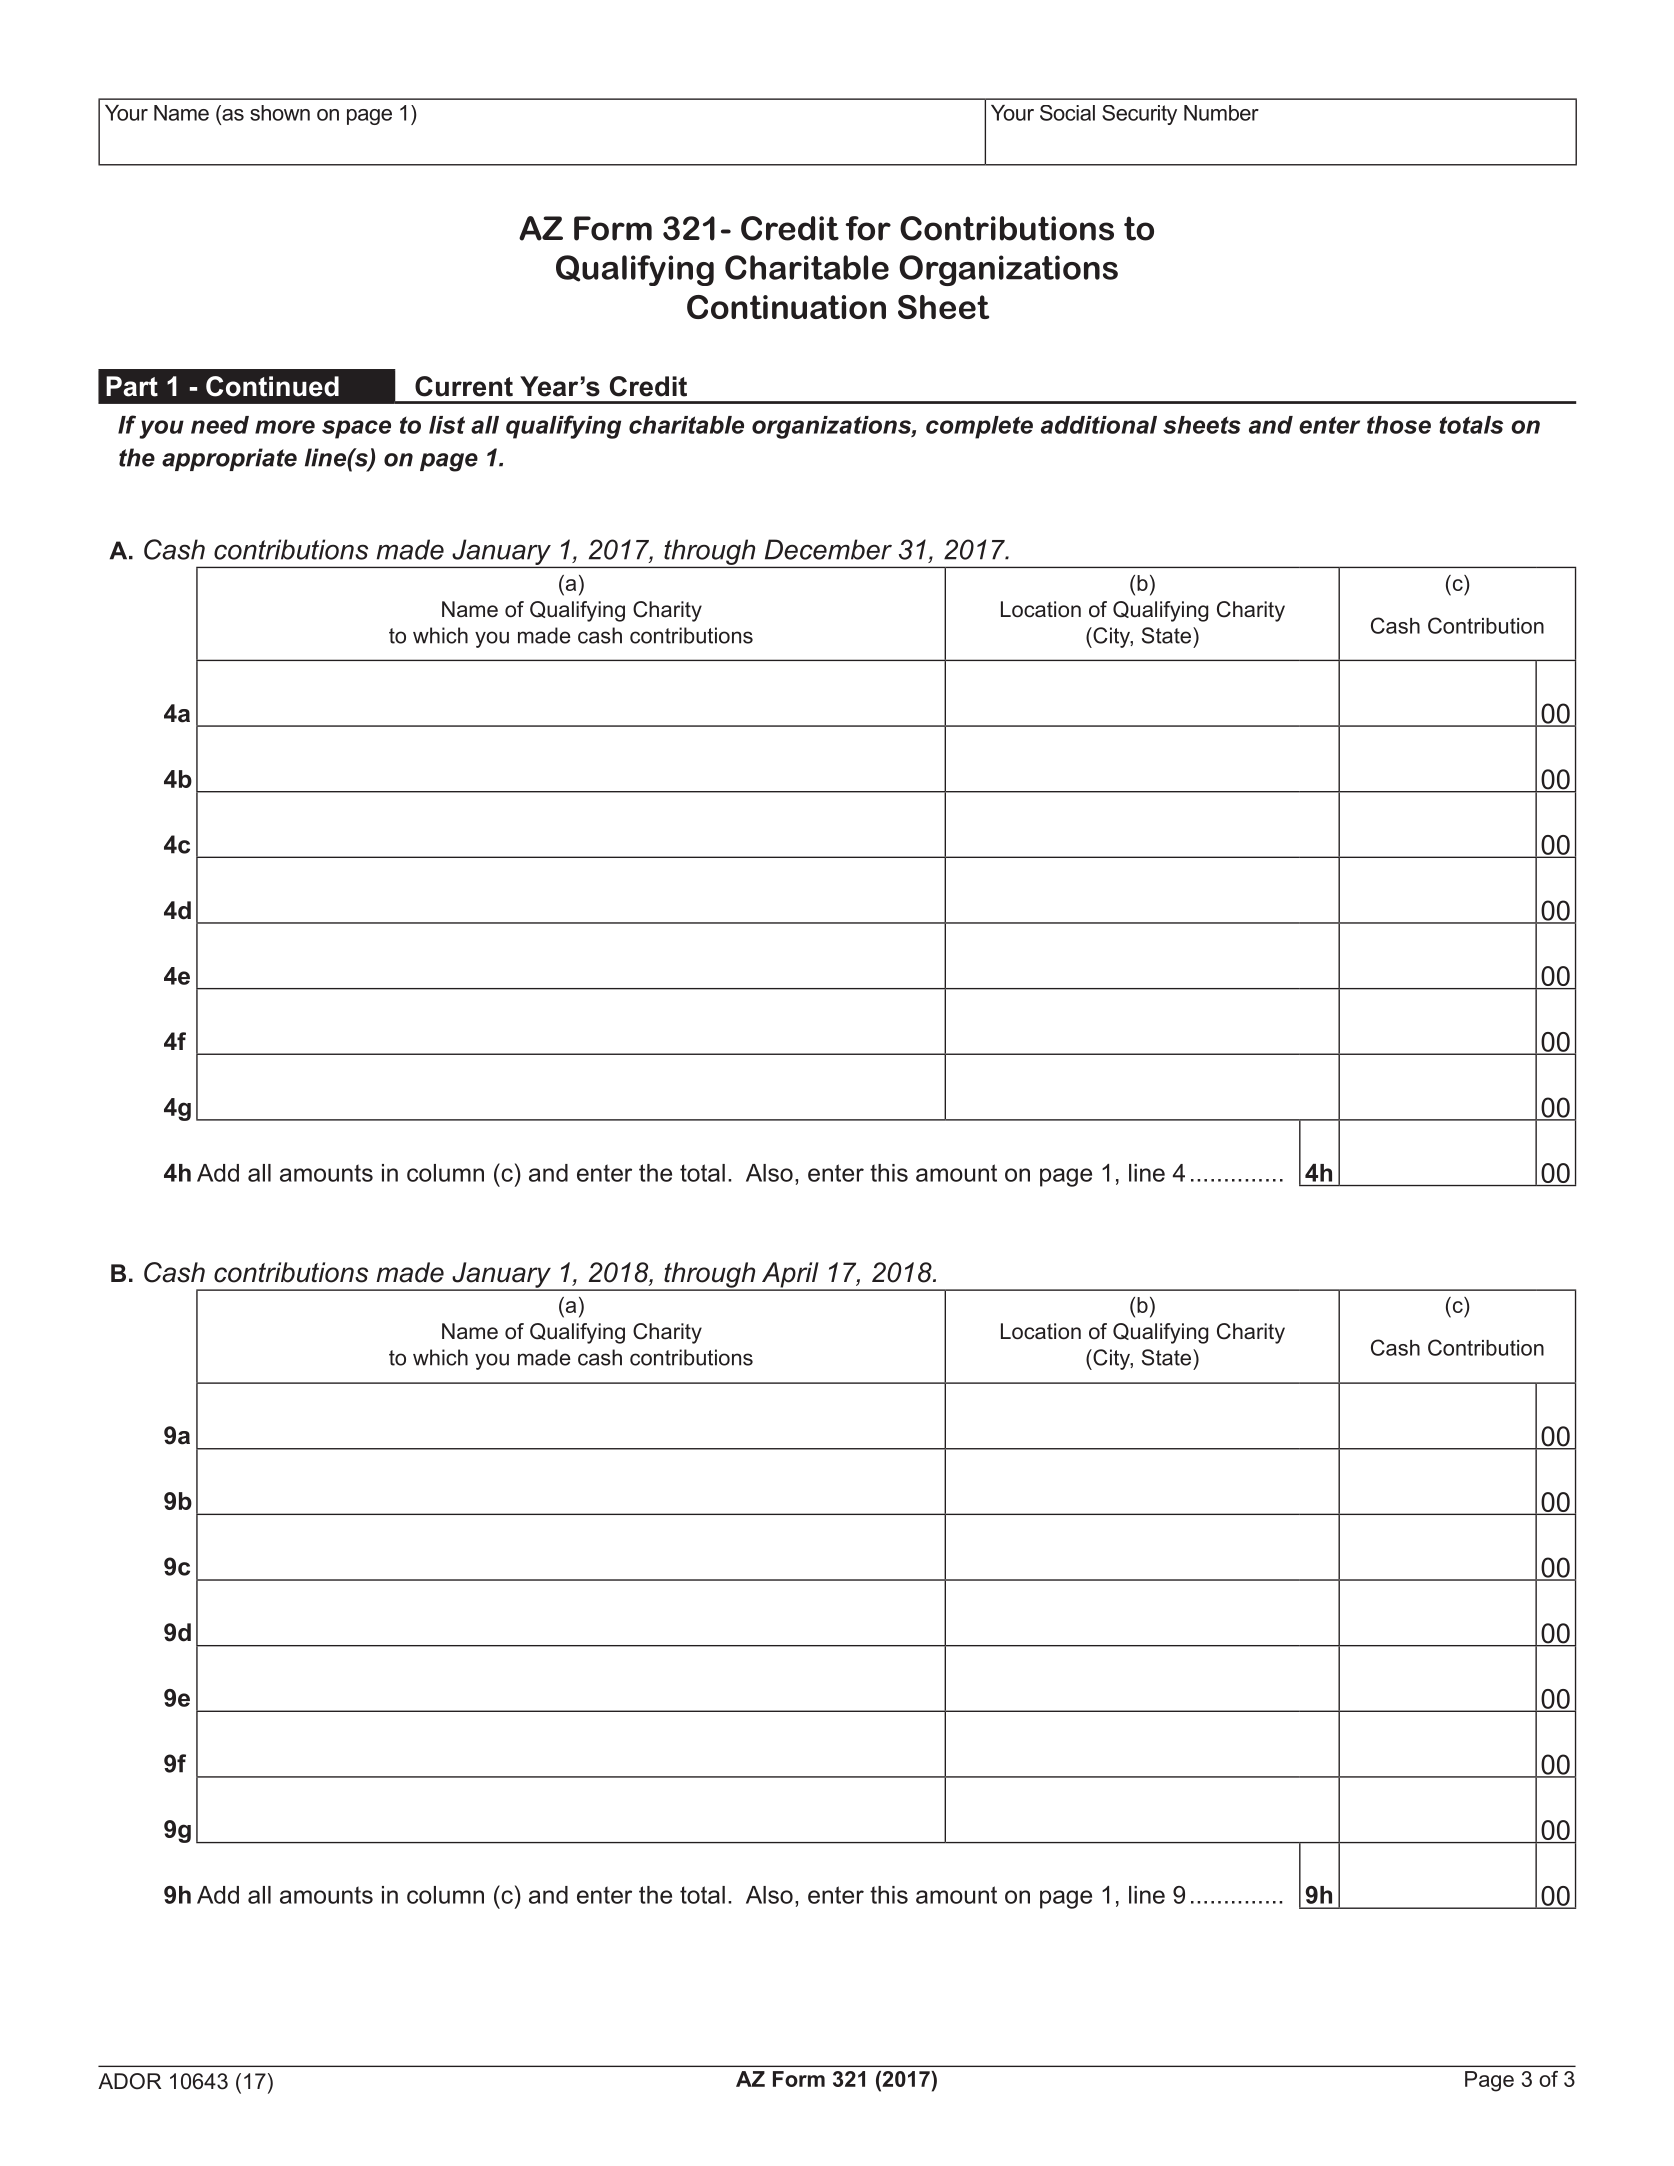 This page has height=2166, width=1674. I want to click on Continuation, so click(786, 307).
